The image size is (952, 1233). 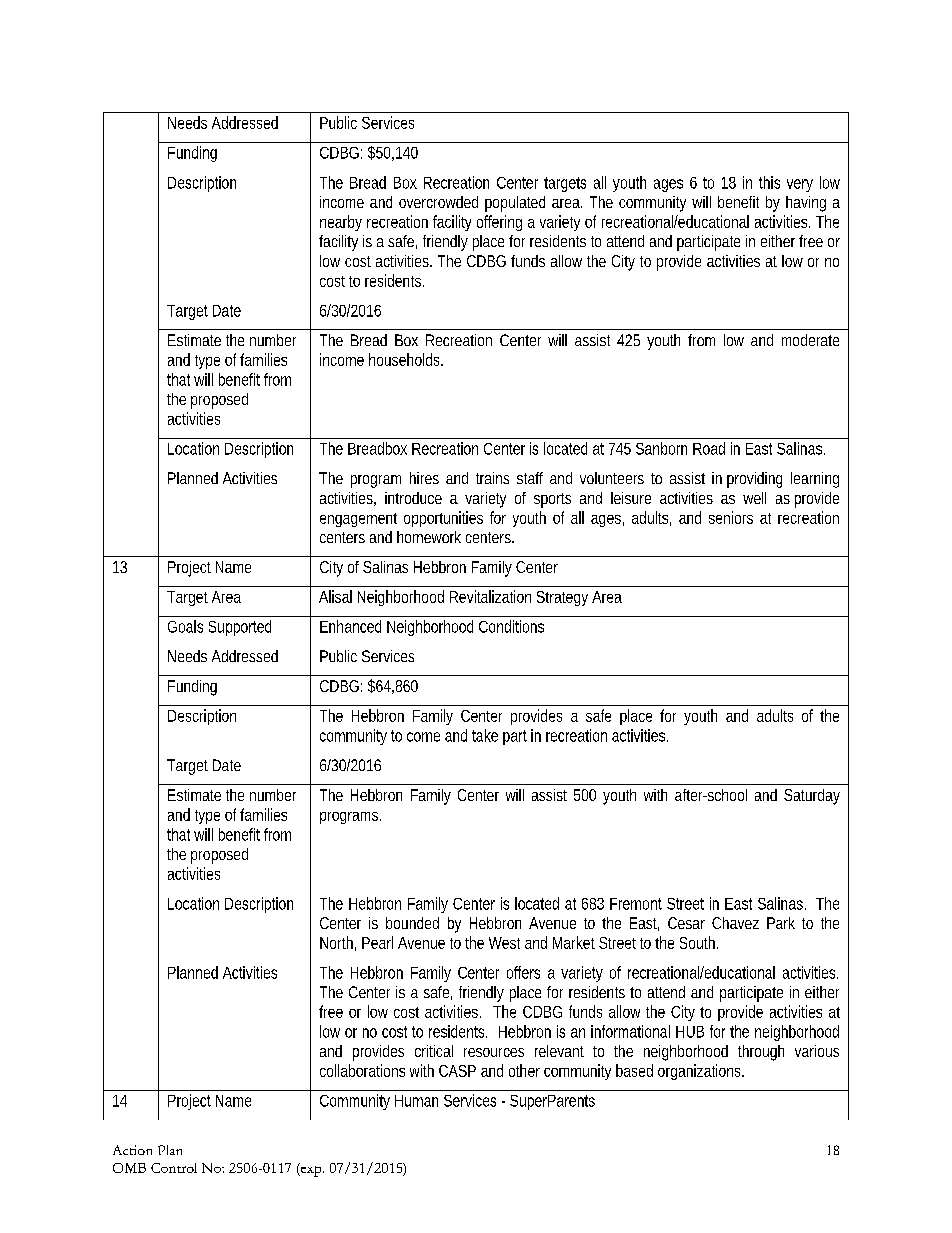 I want to click on trains, so click(x=492, y=478).
